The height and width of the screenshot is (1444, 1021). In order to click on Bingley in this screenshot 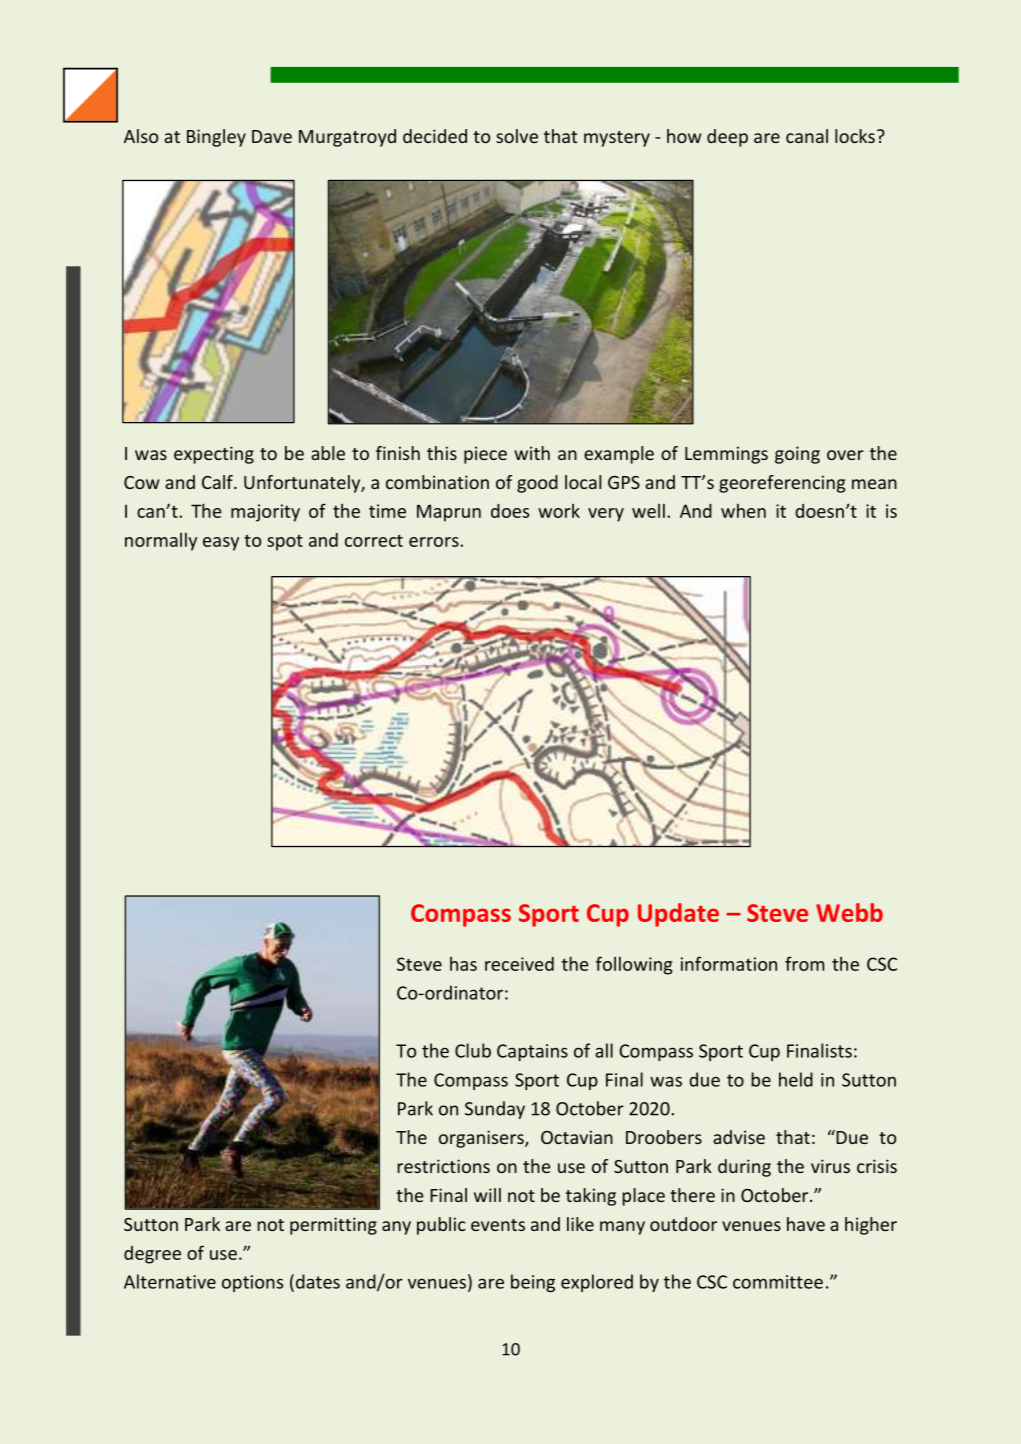, I will do `click(216, 138)`.
